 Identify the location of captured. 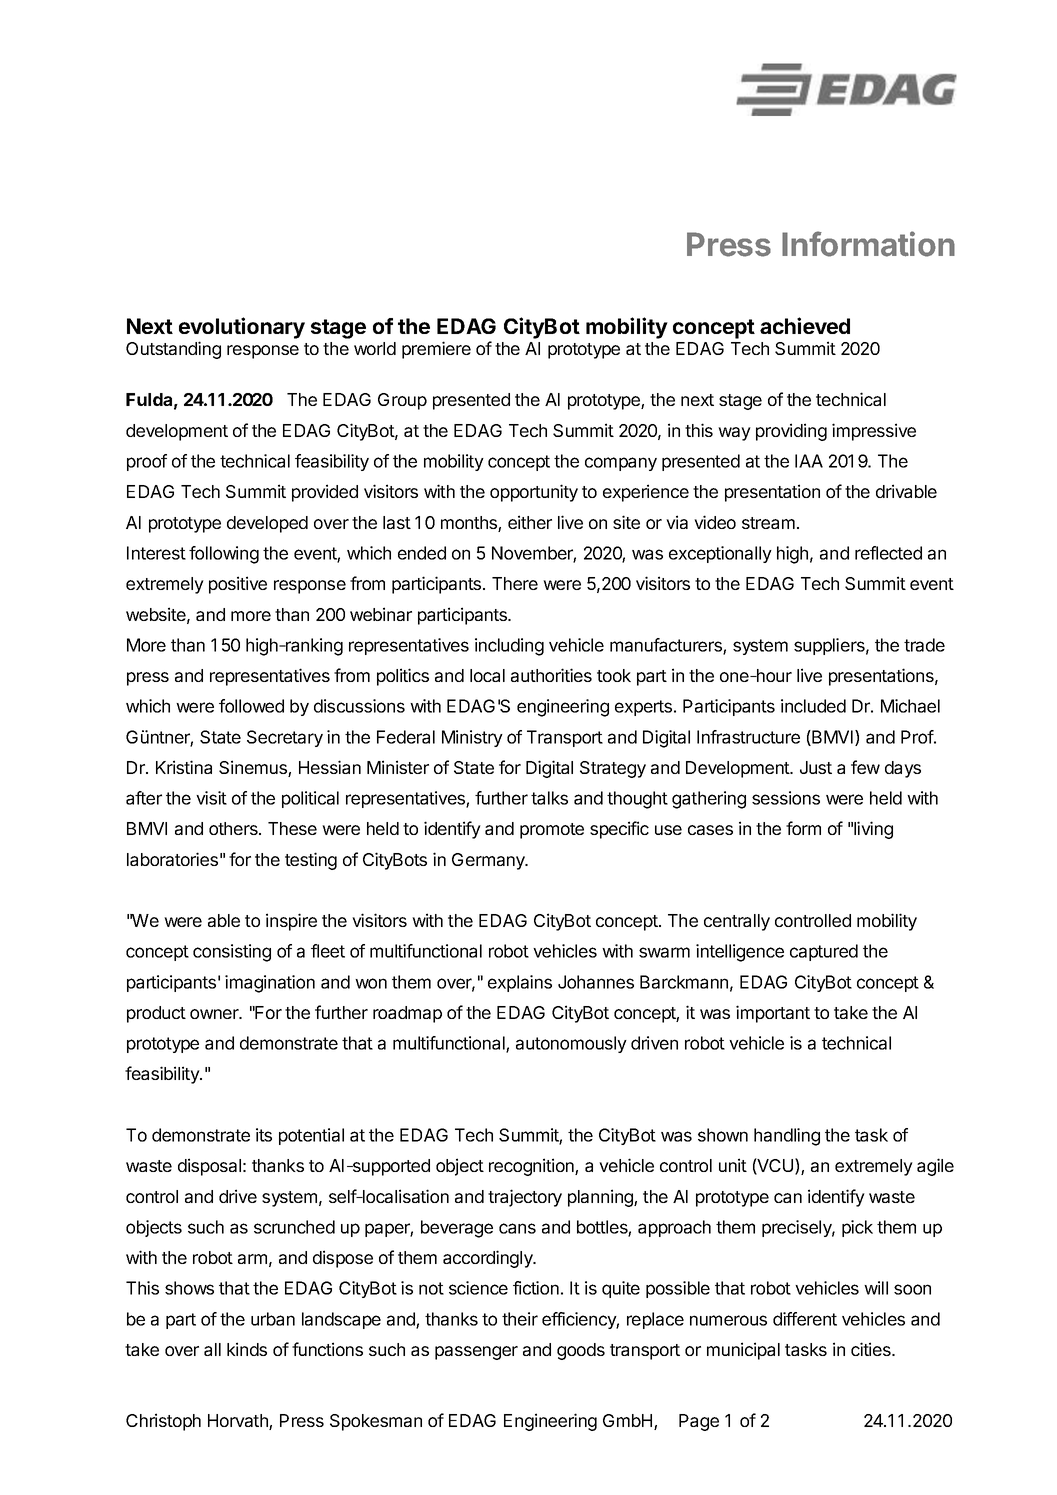
(824, 952).
